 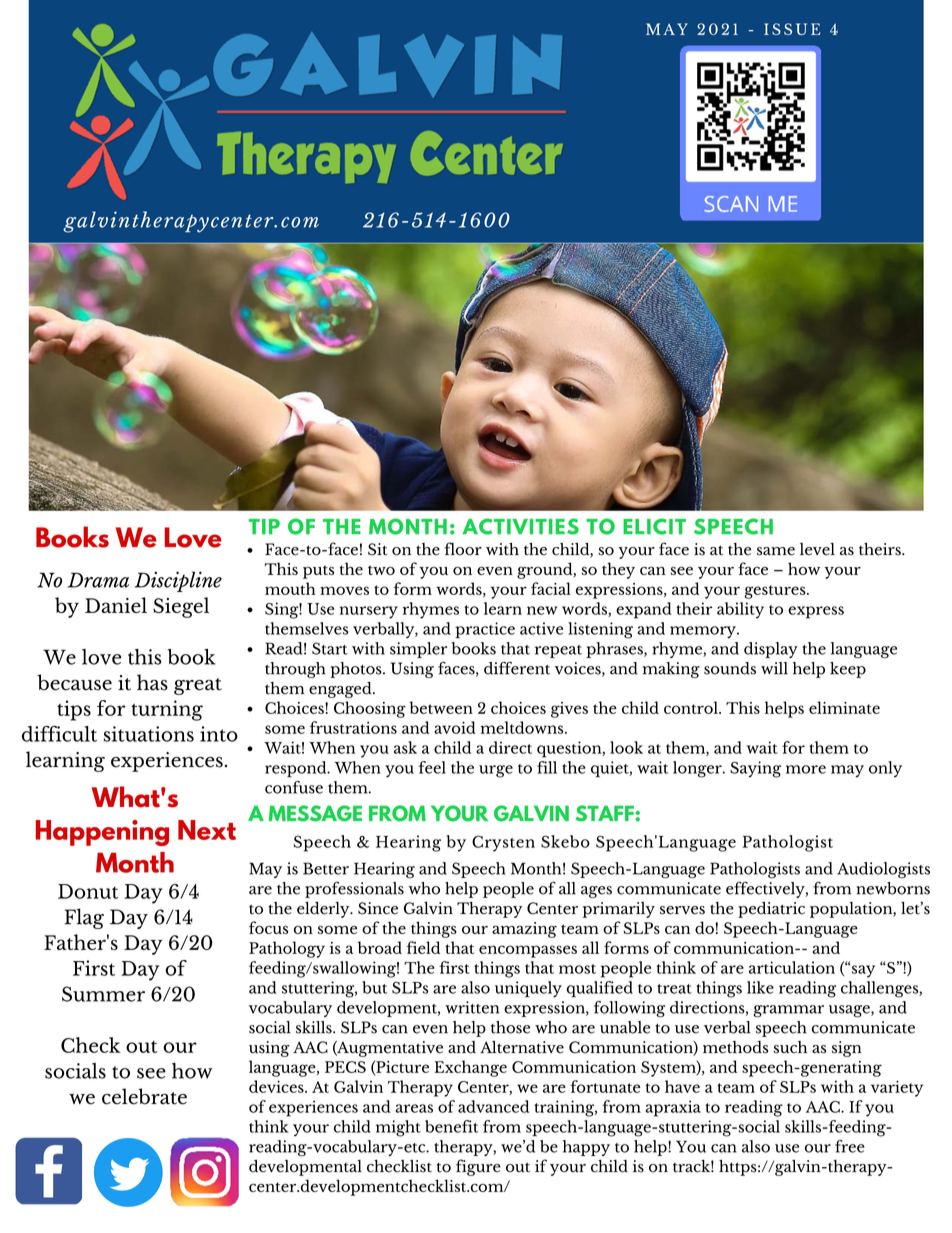 What do you see at coordinates (441, 707) in the screenshot?
I see `between` at bounding box center [441, 707].
